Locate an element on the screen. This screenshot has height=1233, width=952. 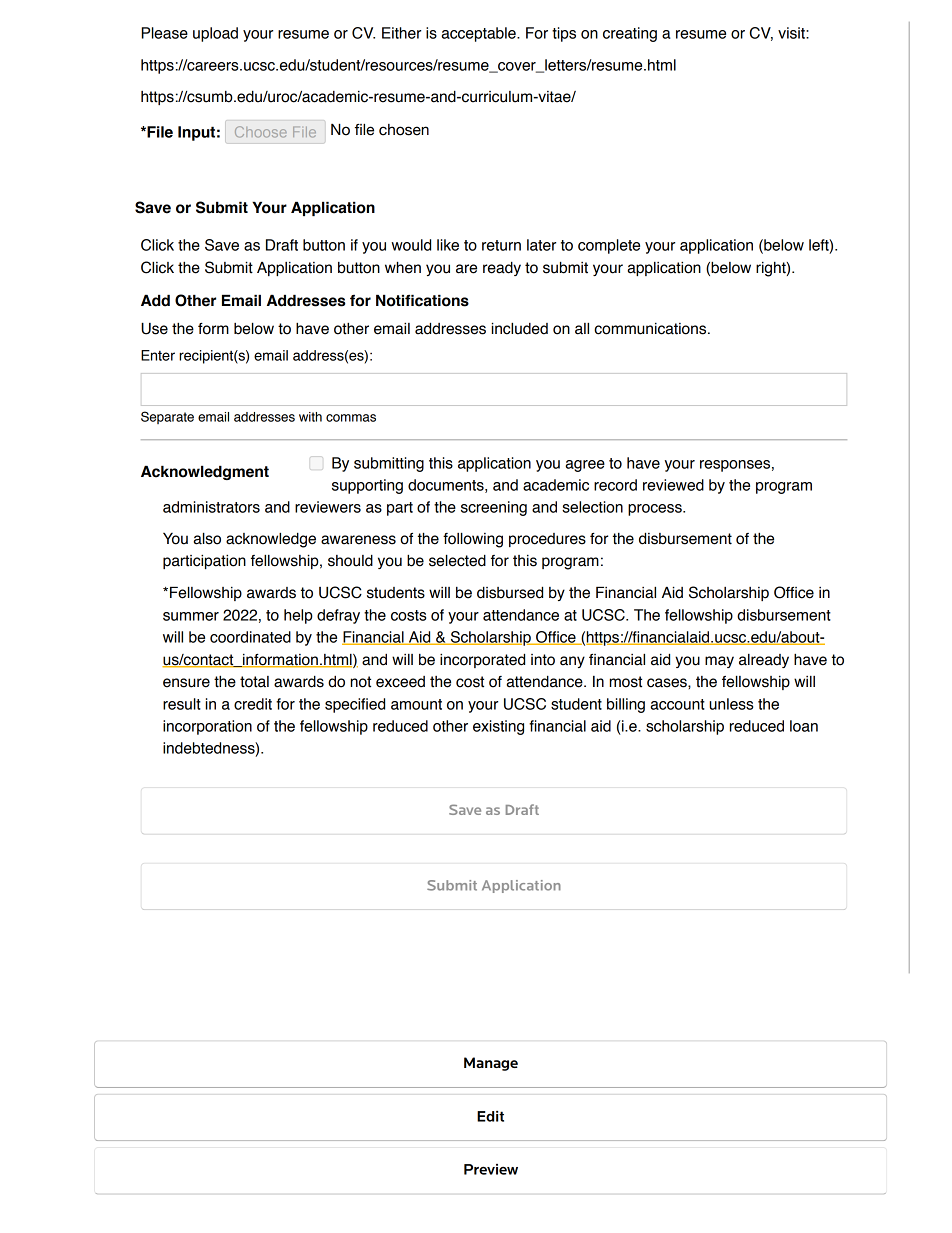
incorporation is located at coordinates (207, 727).
